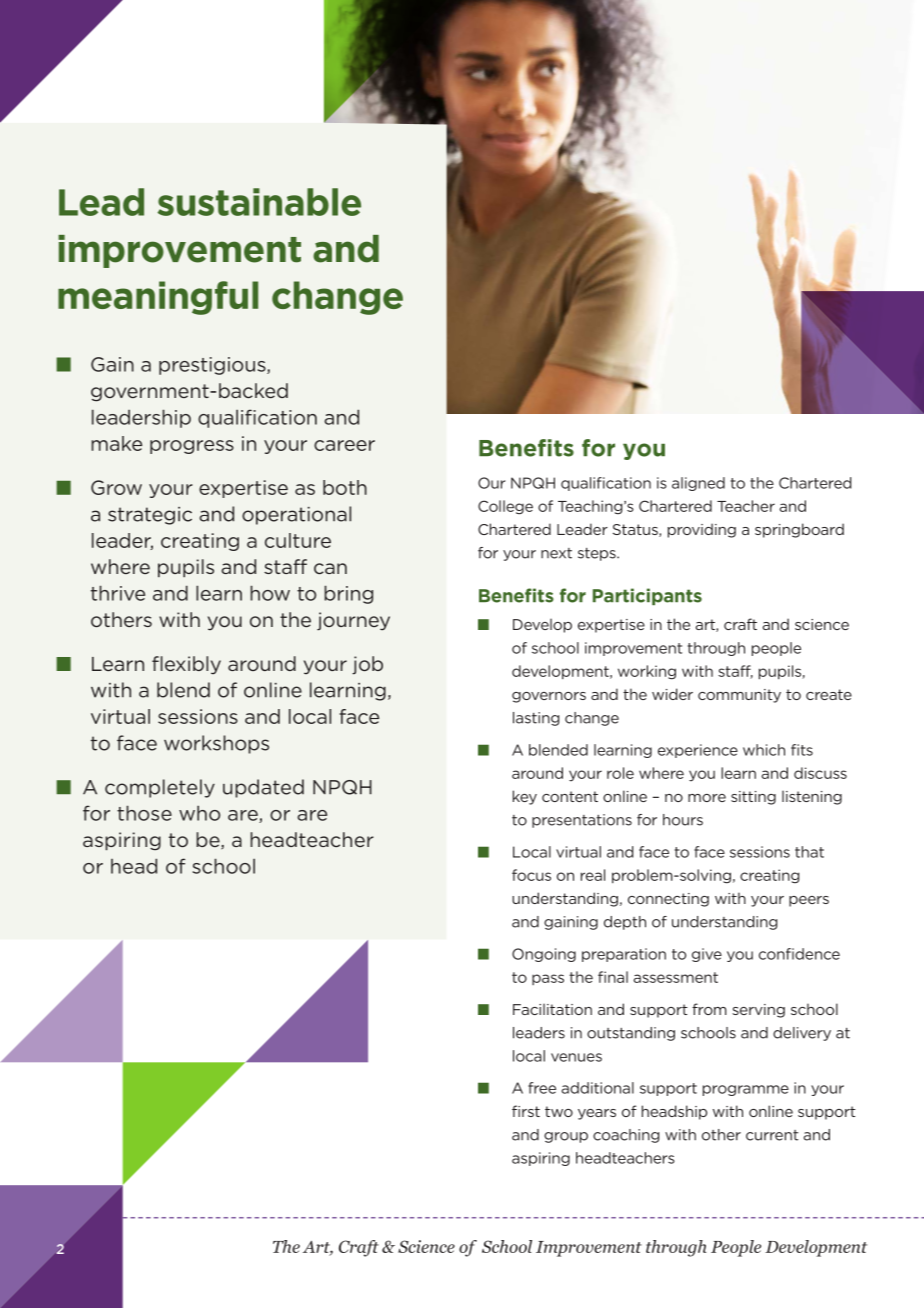  What do you see at coordinates (505, 507) in the screenshot?
I see `College` at bounding box center [505, 507].
